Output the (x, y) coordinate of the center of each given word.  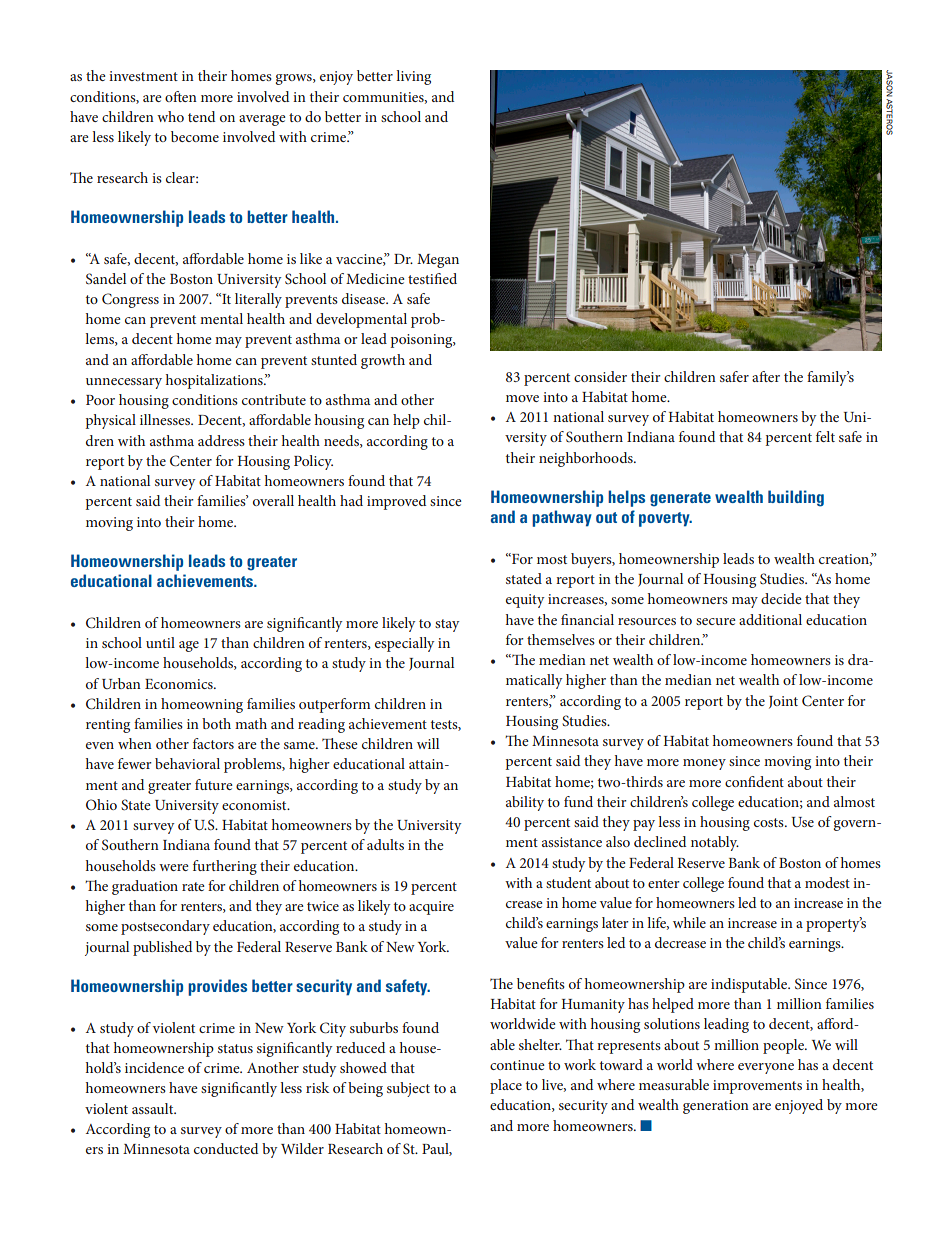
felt (825, 436)
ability (525, 803)
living (413, 77)
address (221, 440)
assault (154, 1108)
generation (716, 1107)
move (522, 398)
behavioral (187, 763)
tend (201, 116)
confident (754, 781)
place (506, 1086)
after (766, 376)
